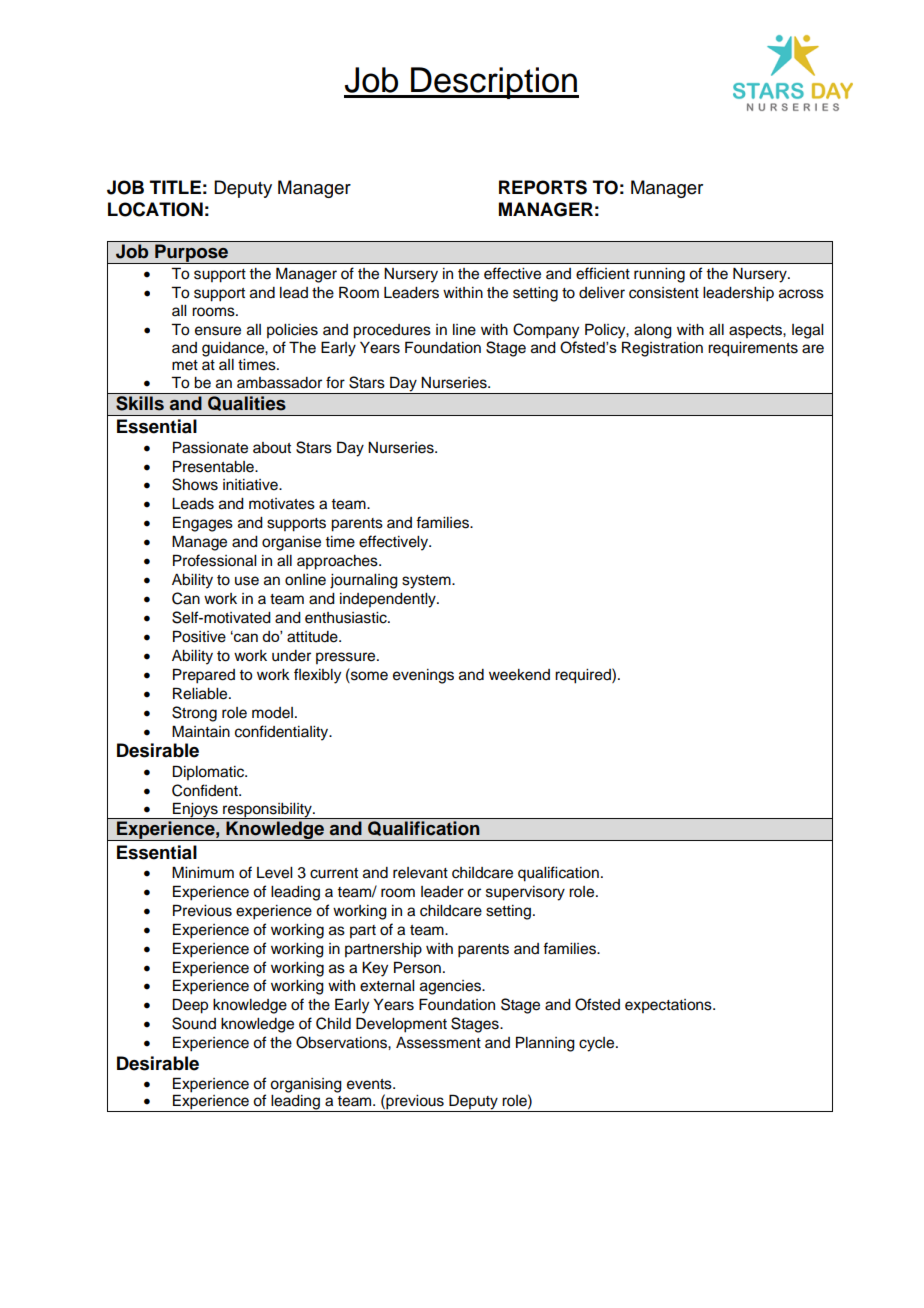 Image resolution: width=924 pixels, height=1308 pixels. What do you see at coordinates (438, 1043) in the document?
I see `Assessment` at bounding box center [438, 1043].
